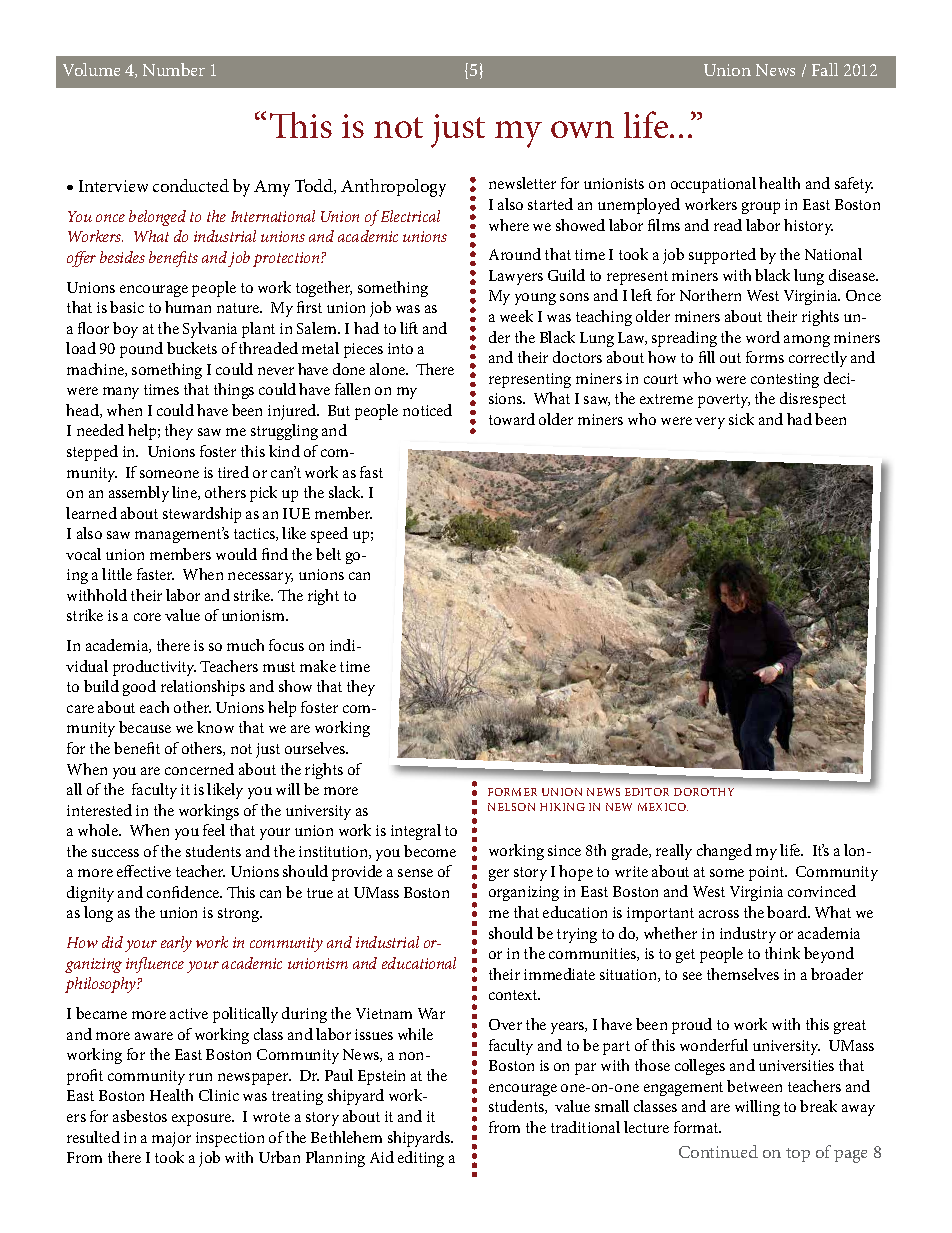  Describe the element at coordinates (430, 851) in the image. I see `become` at that location.
